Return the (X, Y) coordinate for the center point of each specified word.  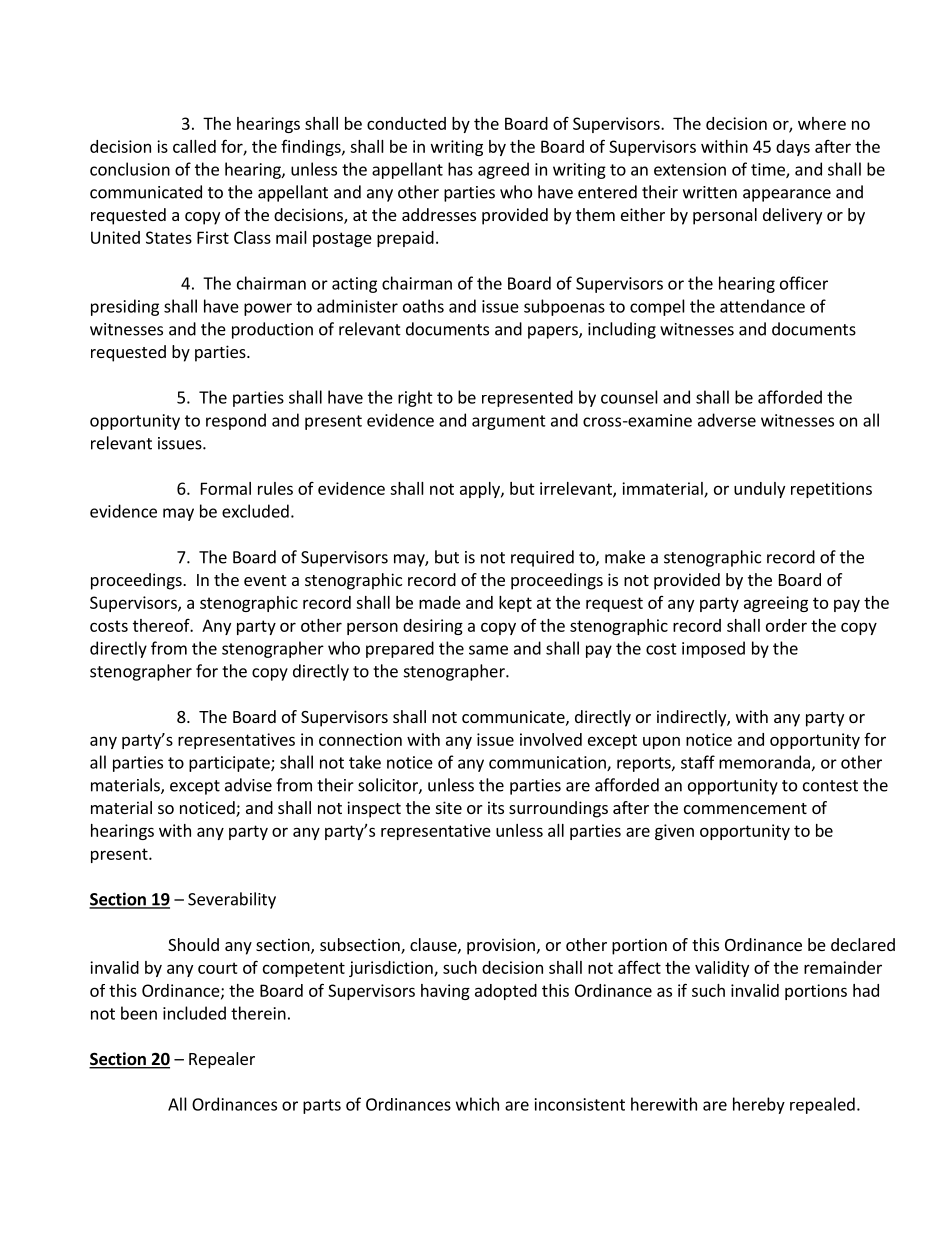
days (793, 148)
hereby (759, 1105)
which (477, 1104)
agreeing (776, 604)
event (265, 580)
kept (515, 604)
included (194, 1013)
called (194, 146)
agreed (503, 170)
